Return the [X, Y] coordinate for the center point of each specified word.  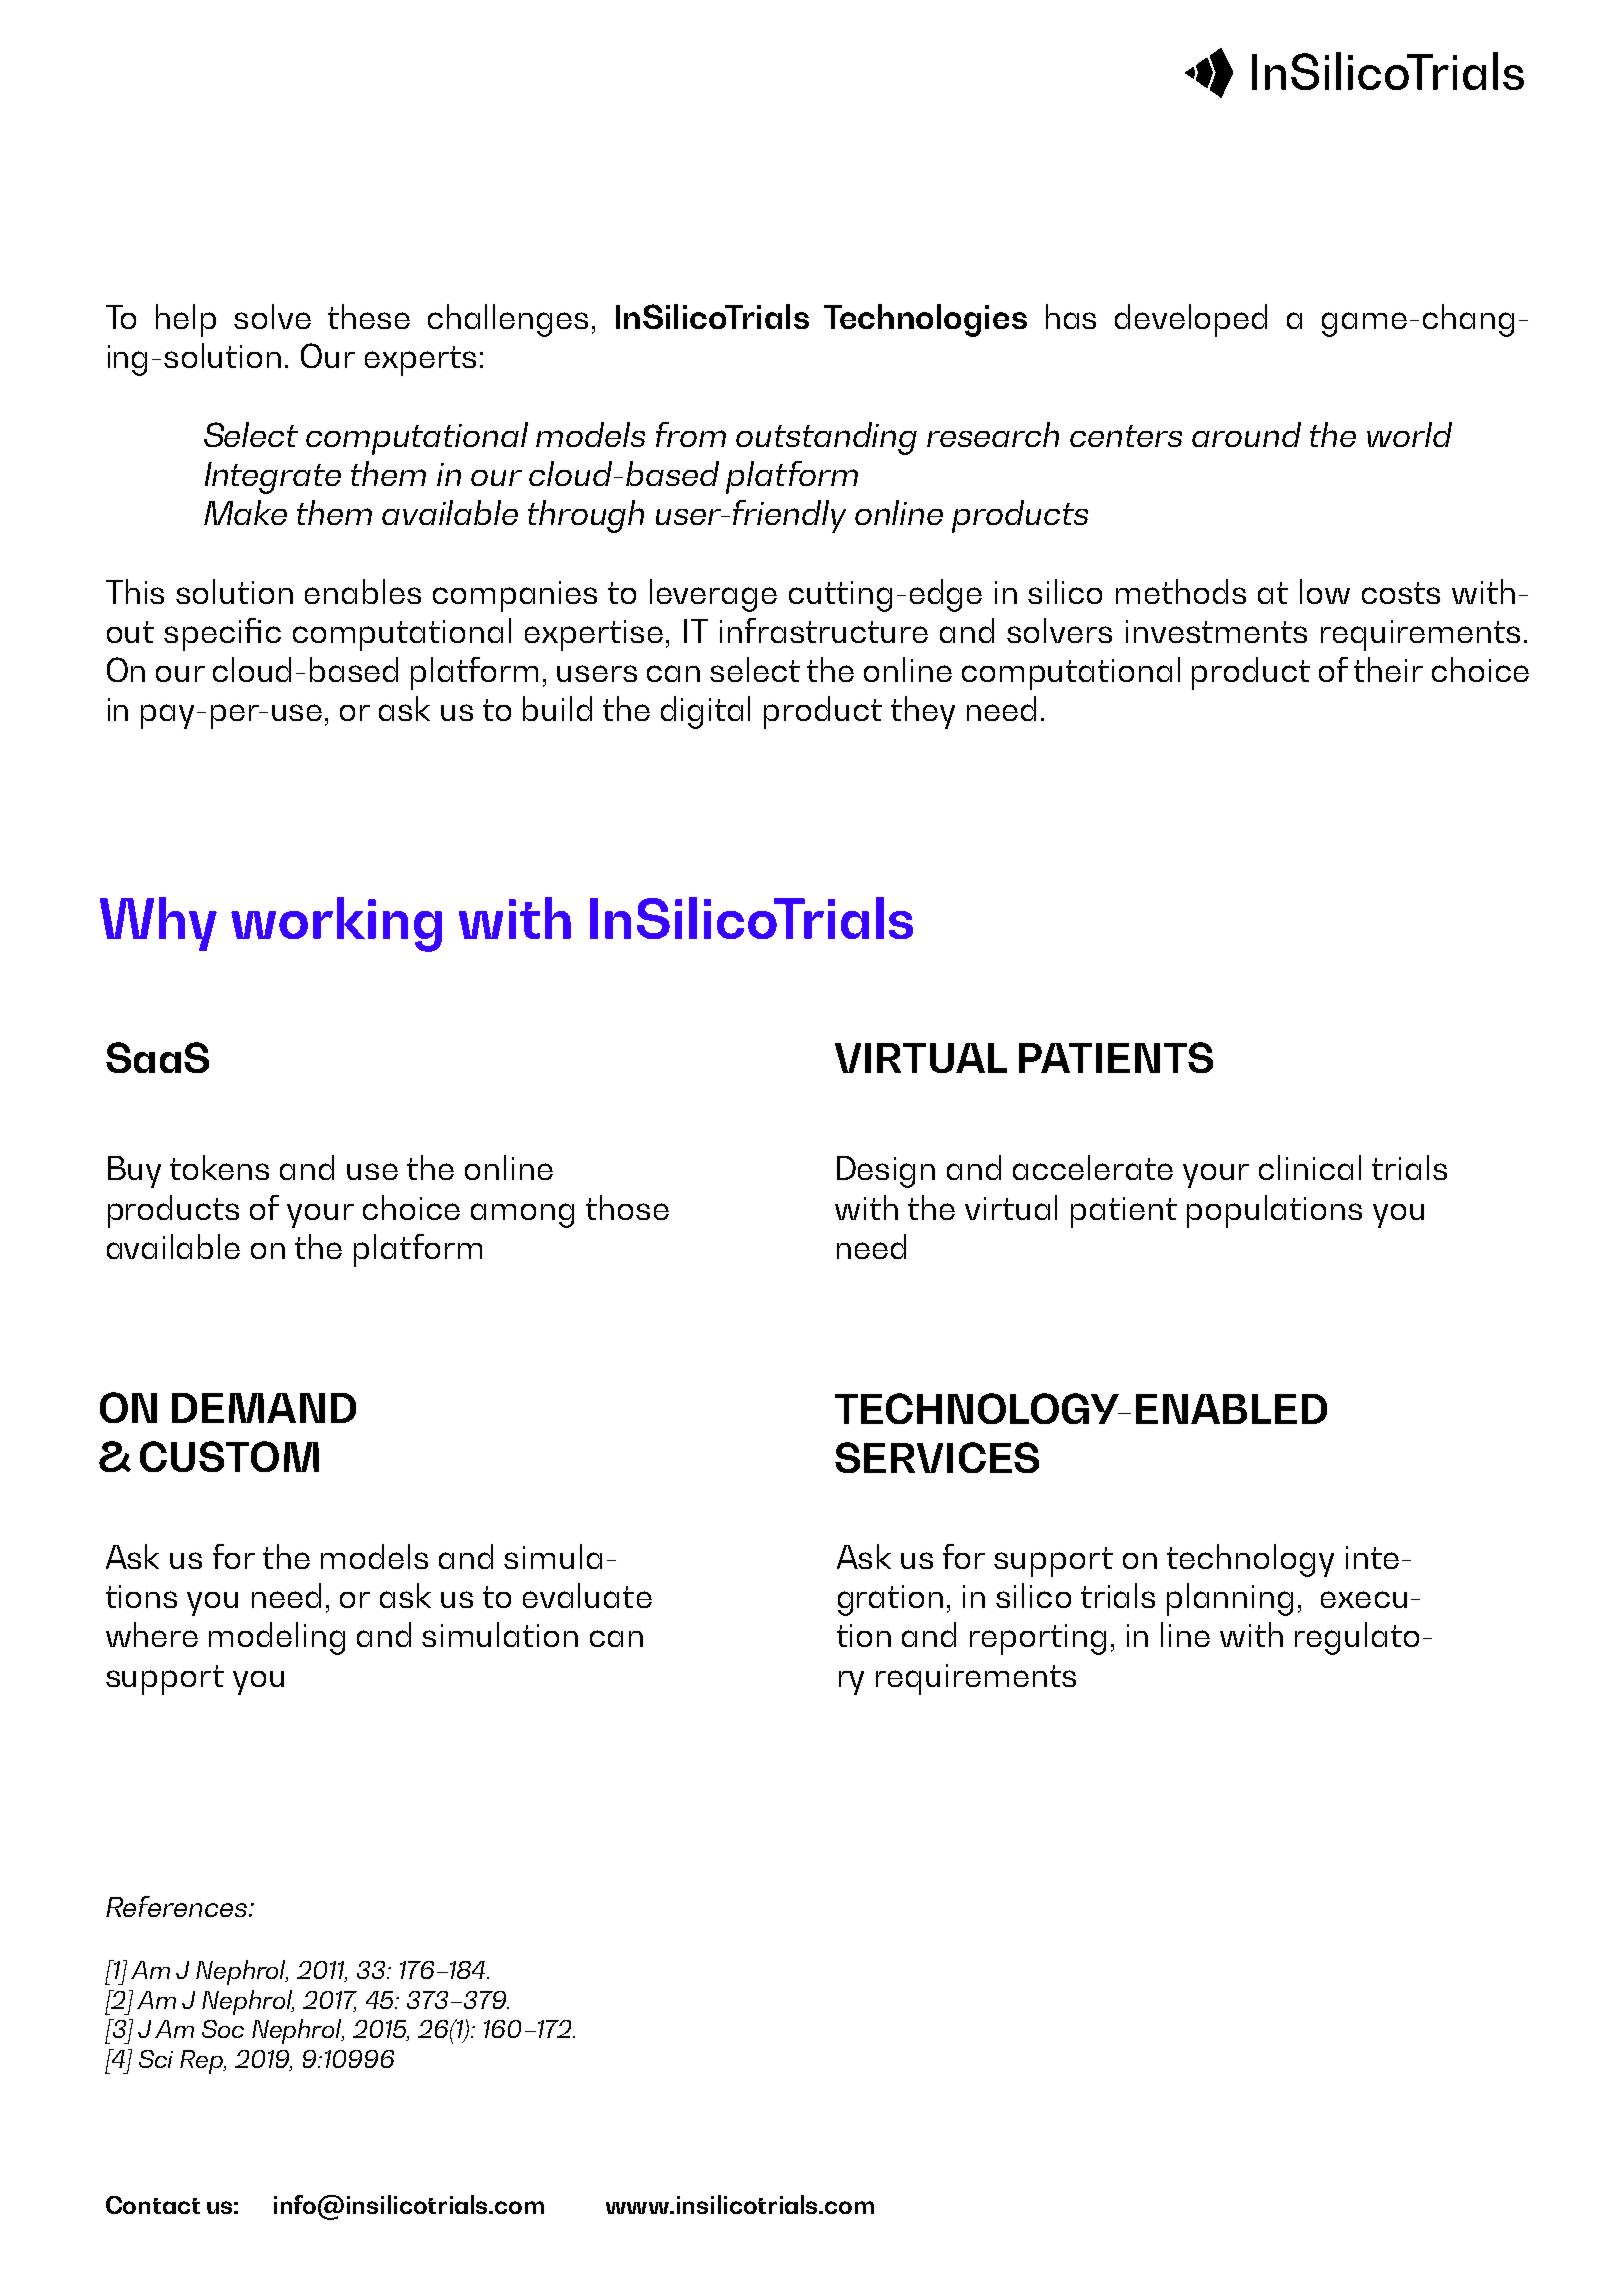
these [369, 316]
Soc [223, 2029]
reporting [1038, 1639]
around [1246, 434]
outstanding [826, 438]
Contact [153, 2205]
